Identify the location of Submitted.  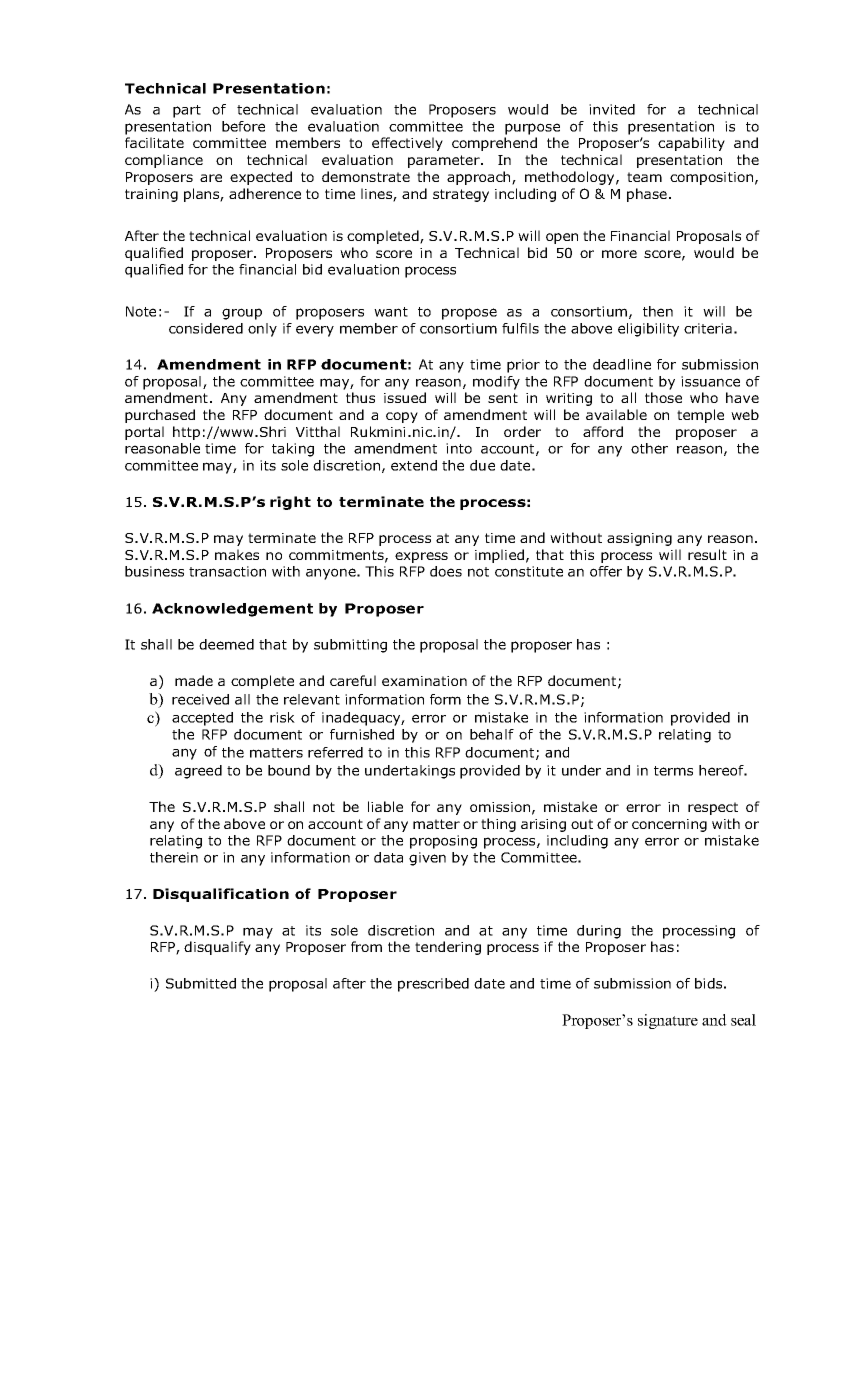
(201, 983).
